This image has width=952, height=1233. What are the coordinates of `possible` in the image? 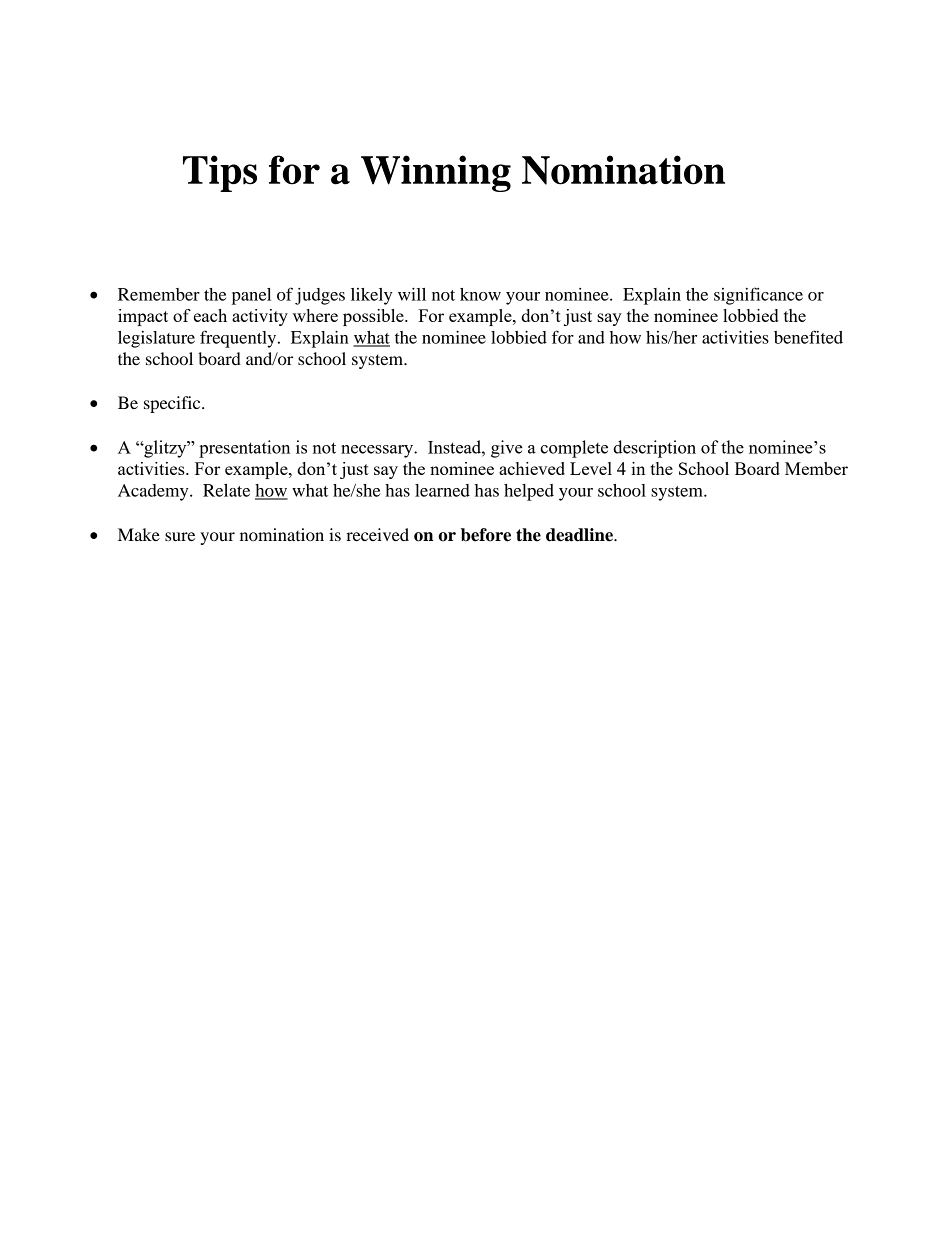 It's located at (374, 317).
